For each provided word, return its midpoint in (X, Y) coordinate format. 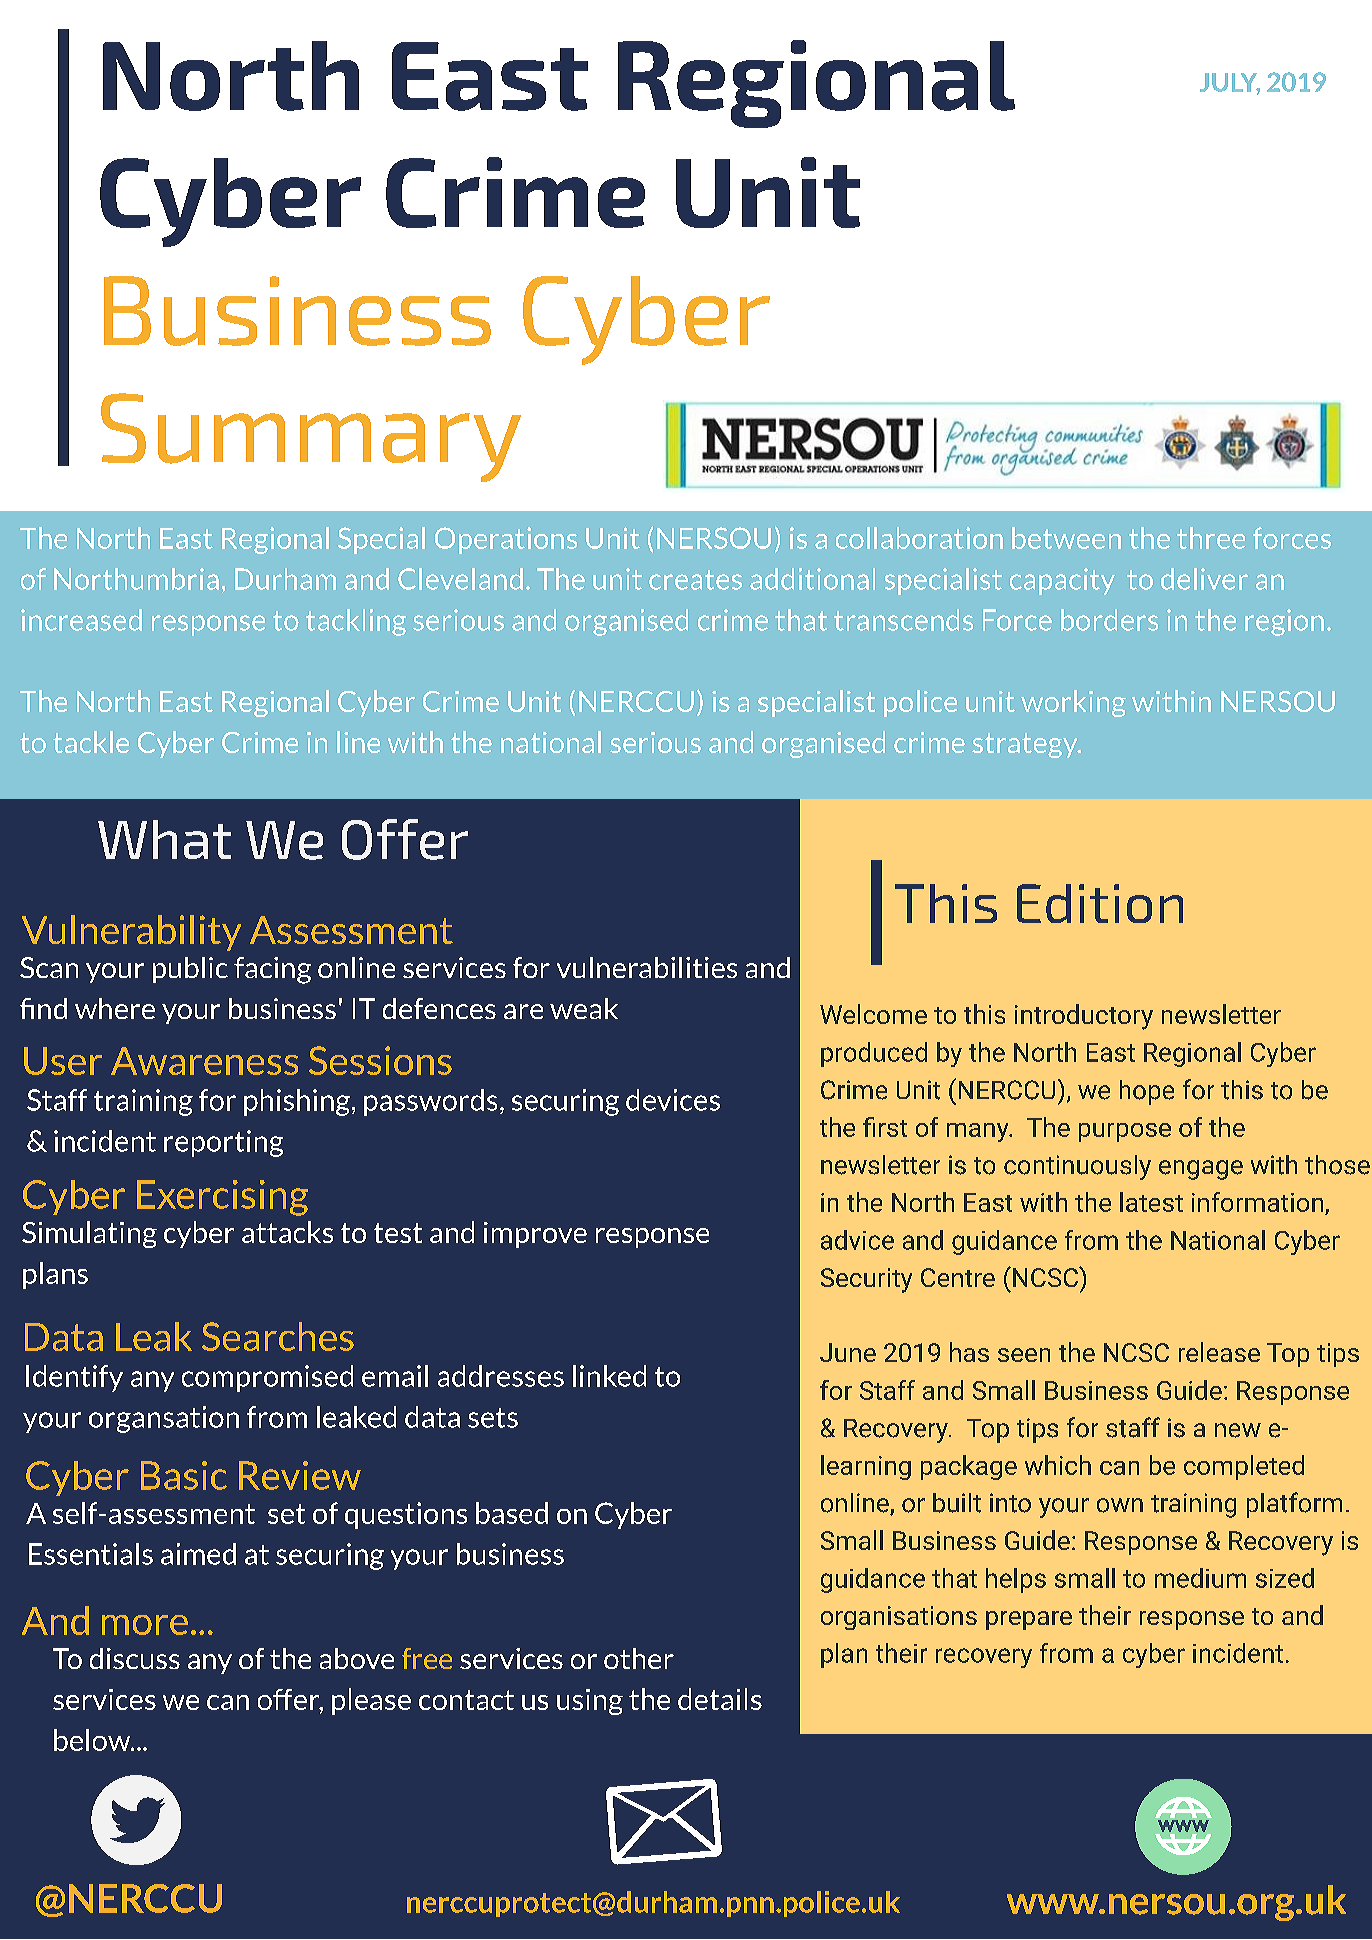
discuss (135, 1658)
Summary (311, 437)
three (1211, 538)
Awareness (204, 1061)
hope (1147, 1092)
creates (695, 580)
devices (673, 1100)
